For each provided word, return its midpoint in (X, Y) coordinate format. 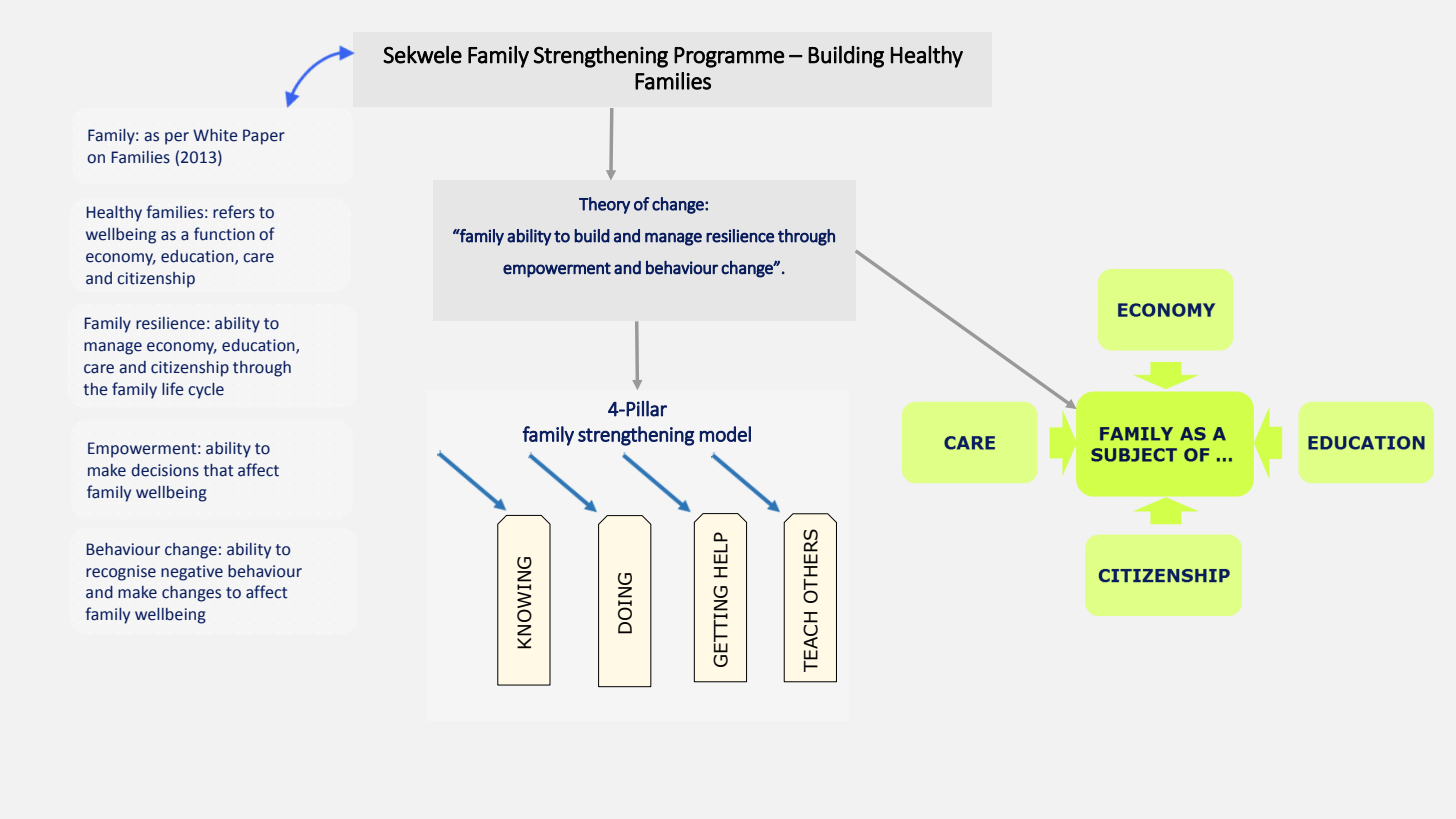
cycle (206, 391)
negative (192, 573)
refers (234, 212)
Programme (729, 57)
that (219, 470)
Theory (604, 205)
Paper (264, 137)
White (215, 135)
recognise (121, 573)
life (173, 389)
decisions (165, 470)
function (224, 234)
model (725, 434)
